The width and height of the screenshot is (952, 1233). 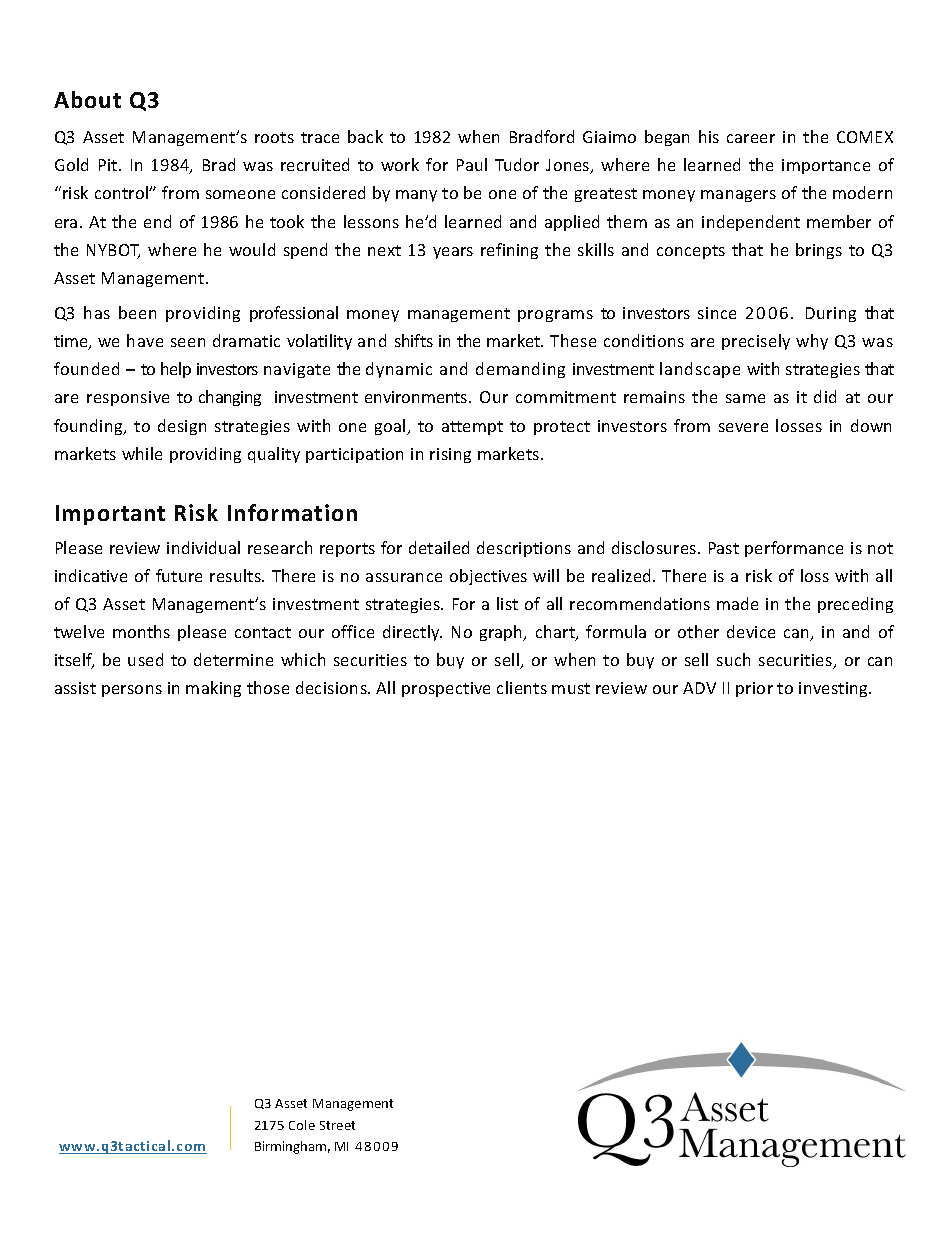 I want to click on detailed, so click(x=439, y=547).
